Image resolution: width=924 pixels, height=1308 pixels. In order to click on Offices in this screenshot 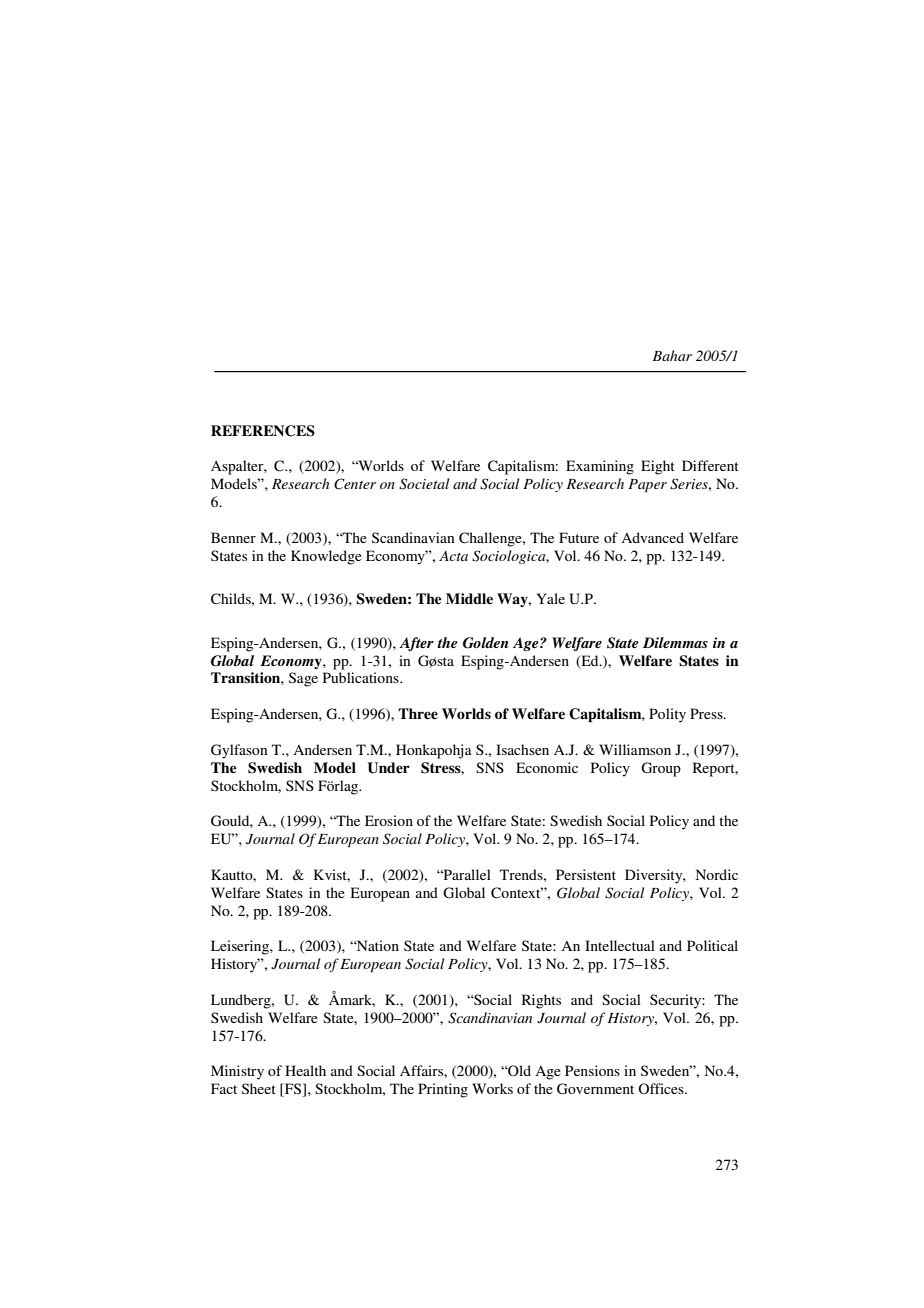, I will do `click(662, 1088)`.
